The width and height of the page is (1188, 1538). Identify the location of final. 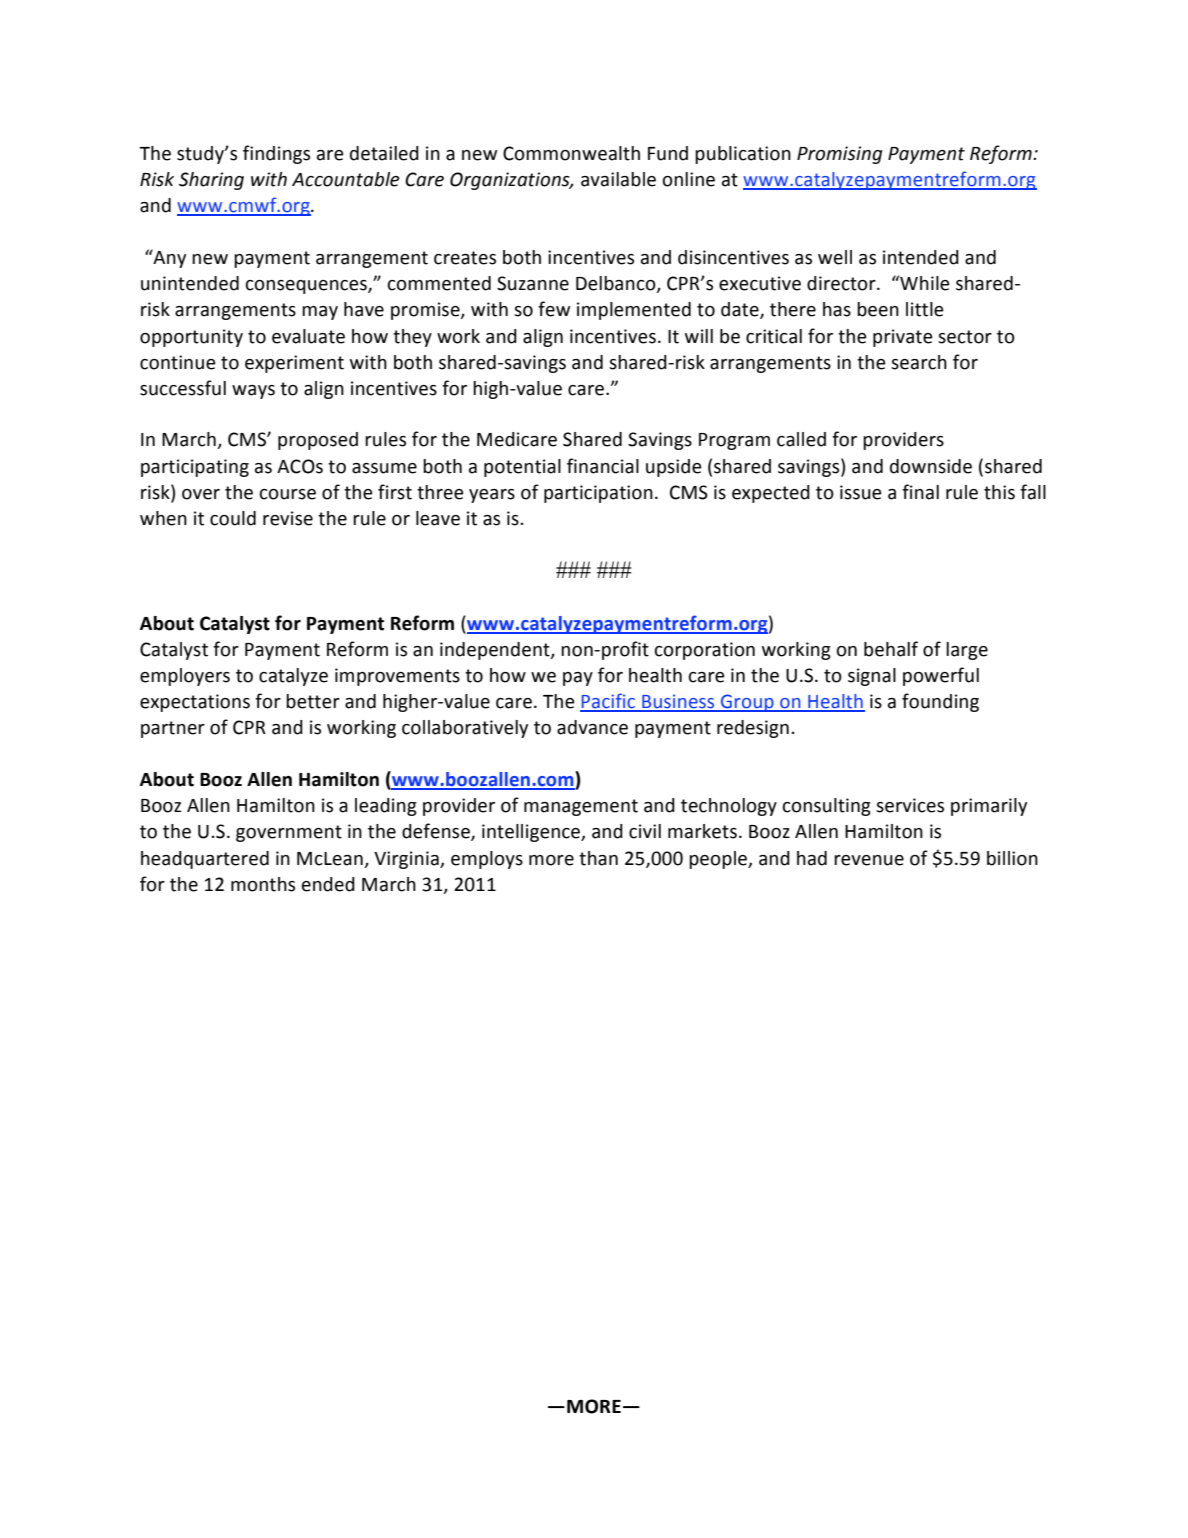
(920, 492).
